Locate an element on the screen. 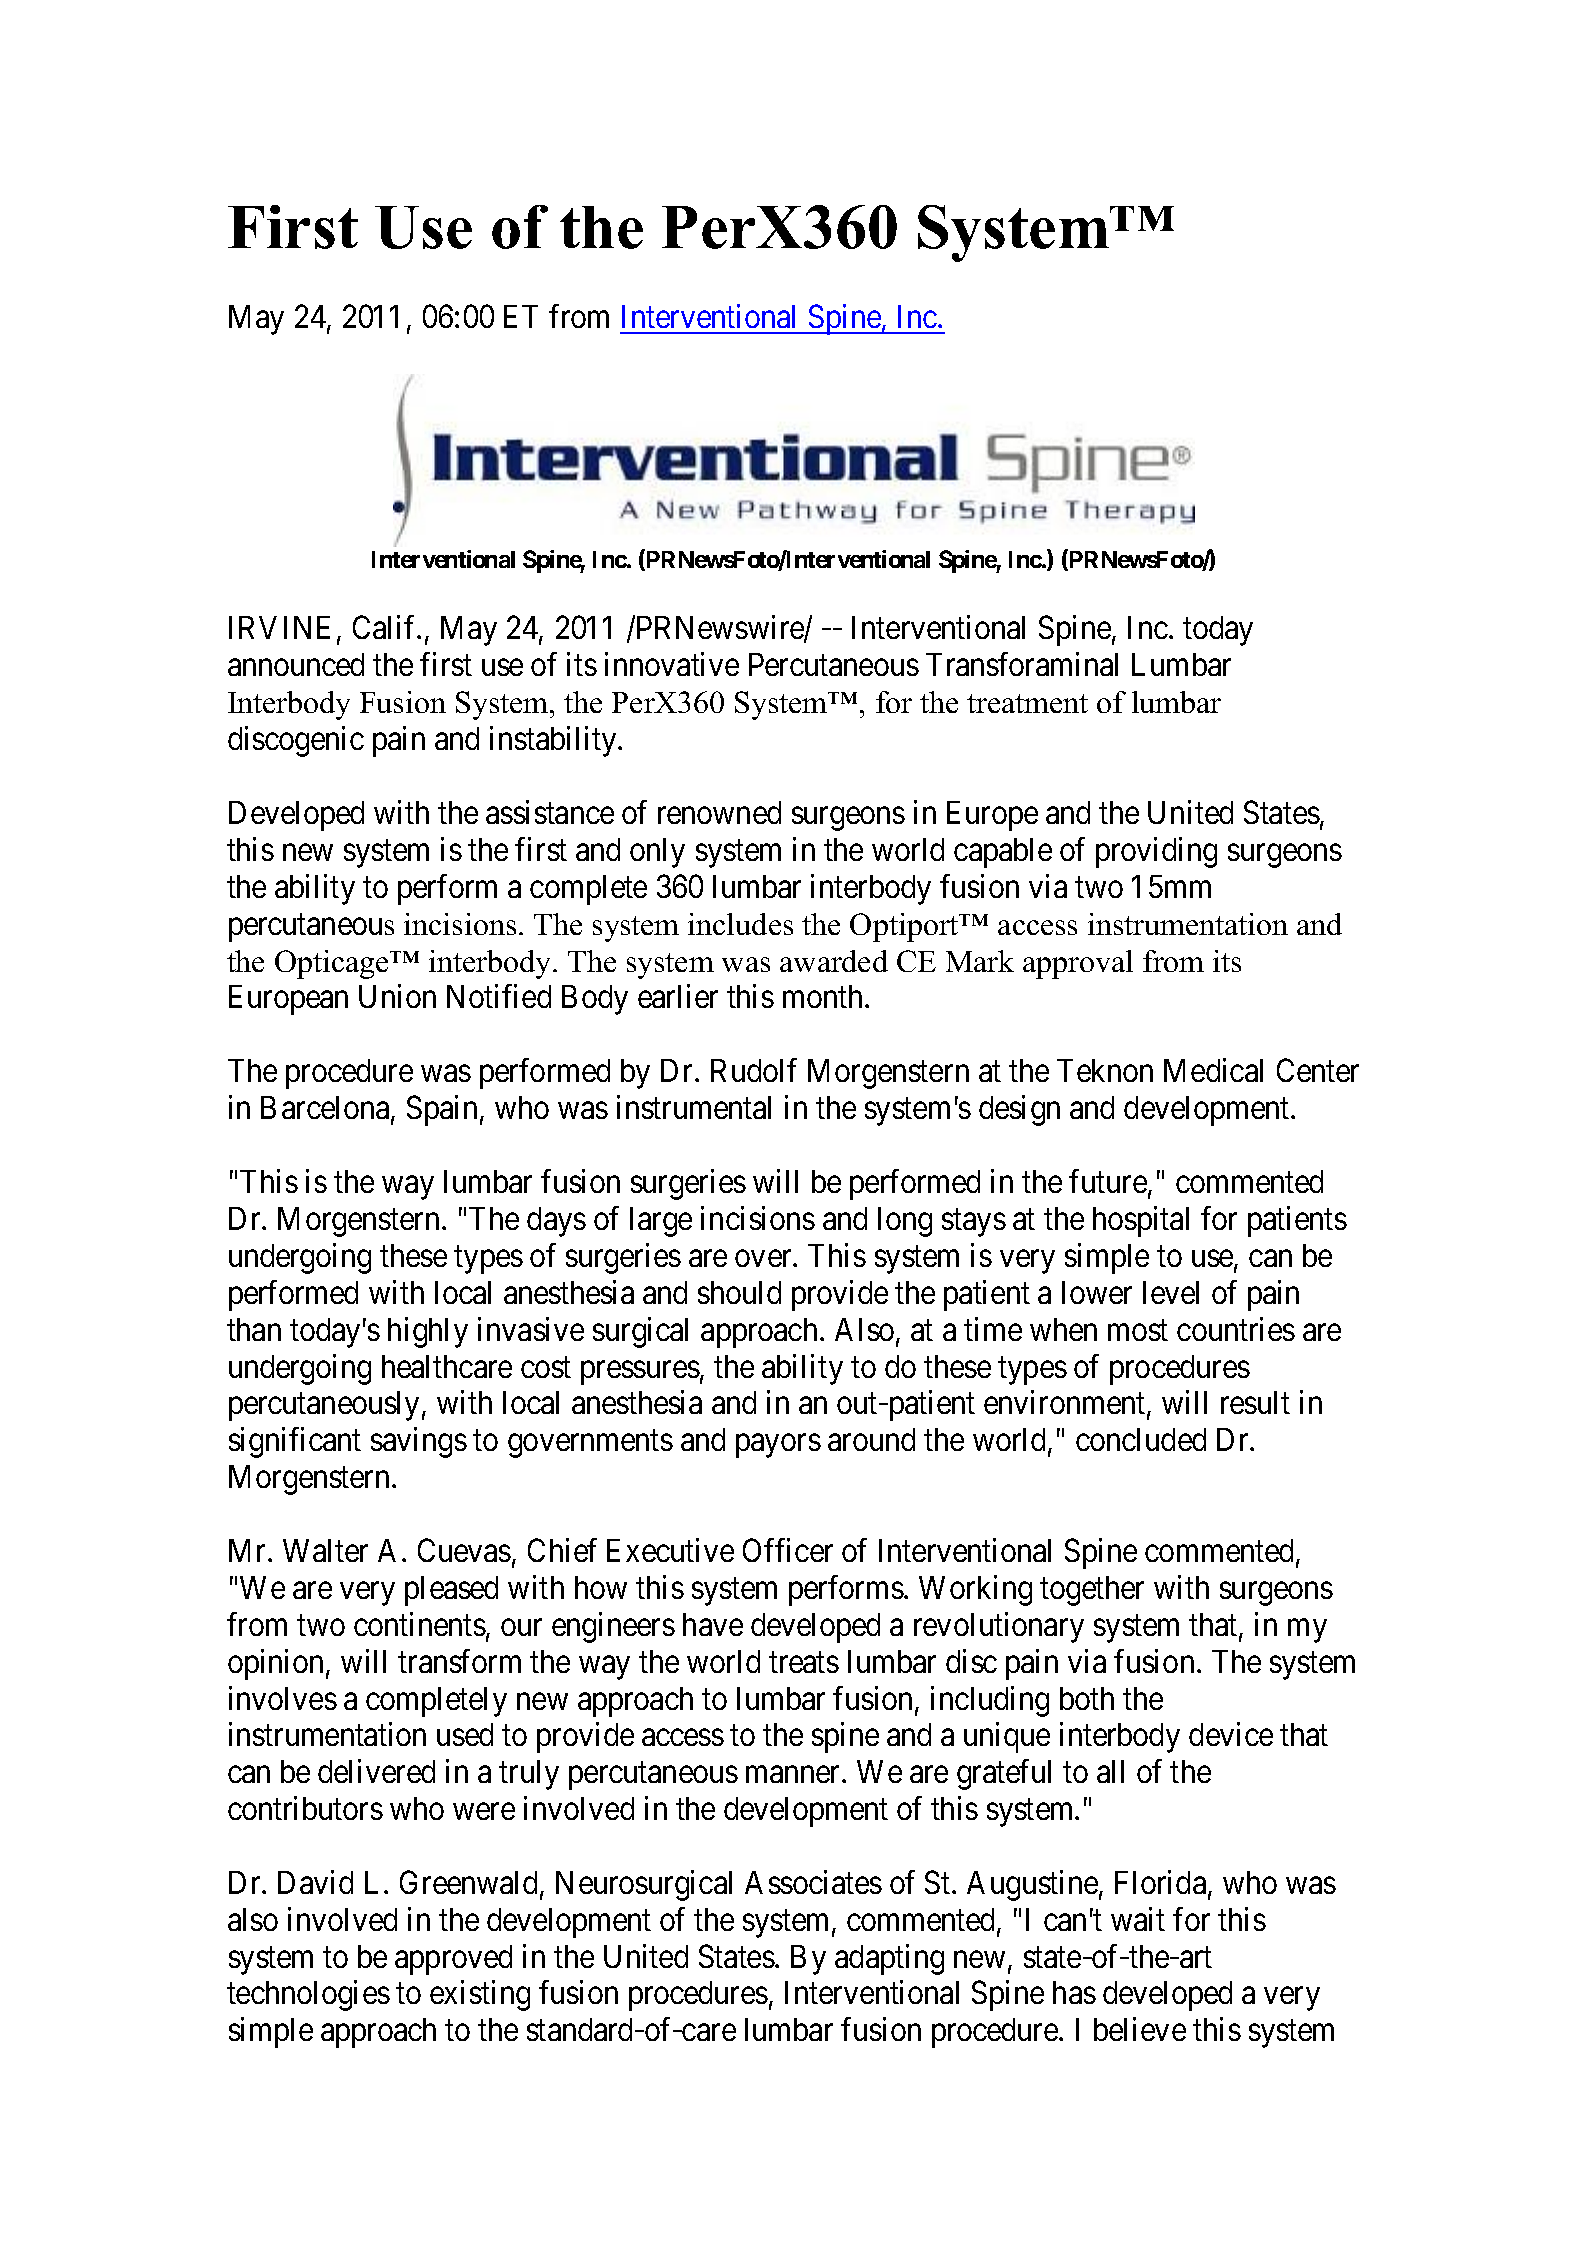 Image resolution: width=1588 pixels, height=2246 pixels. Barcelona is located at coordinates (326, 1109).
